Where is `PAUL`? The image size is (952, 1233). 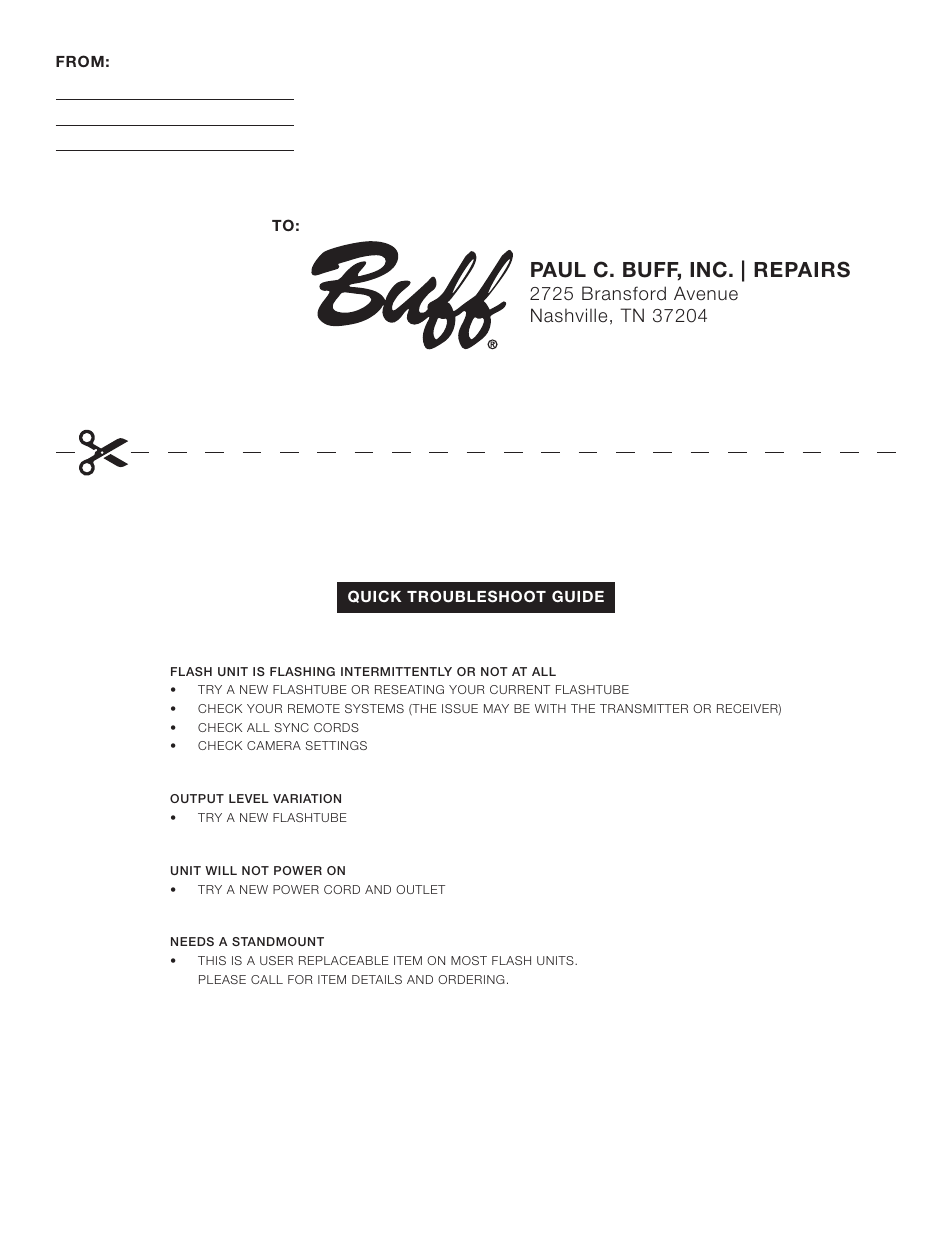 PAUL is located at coordinates (558, 270).
